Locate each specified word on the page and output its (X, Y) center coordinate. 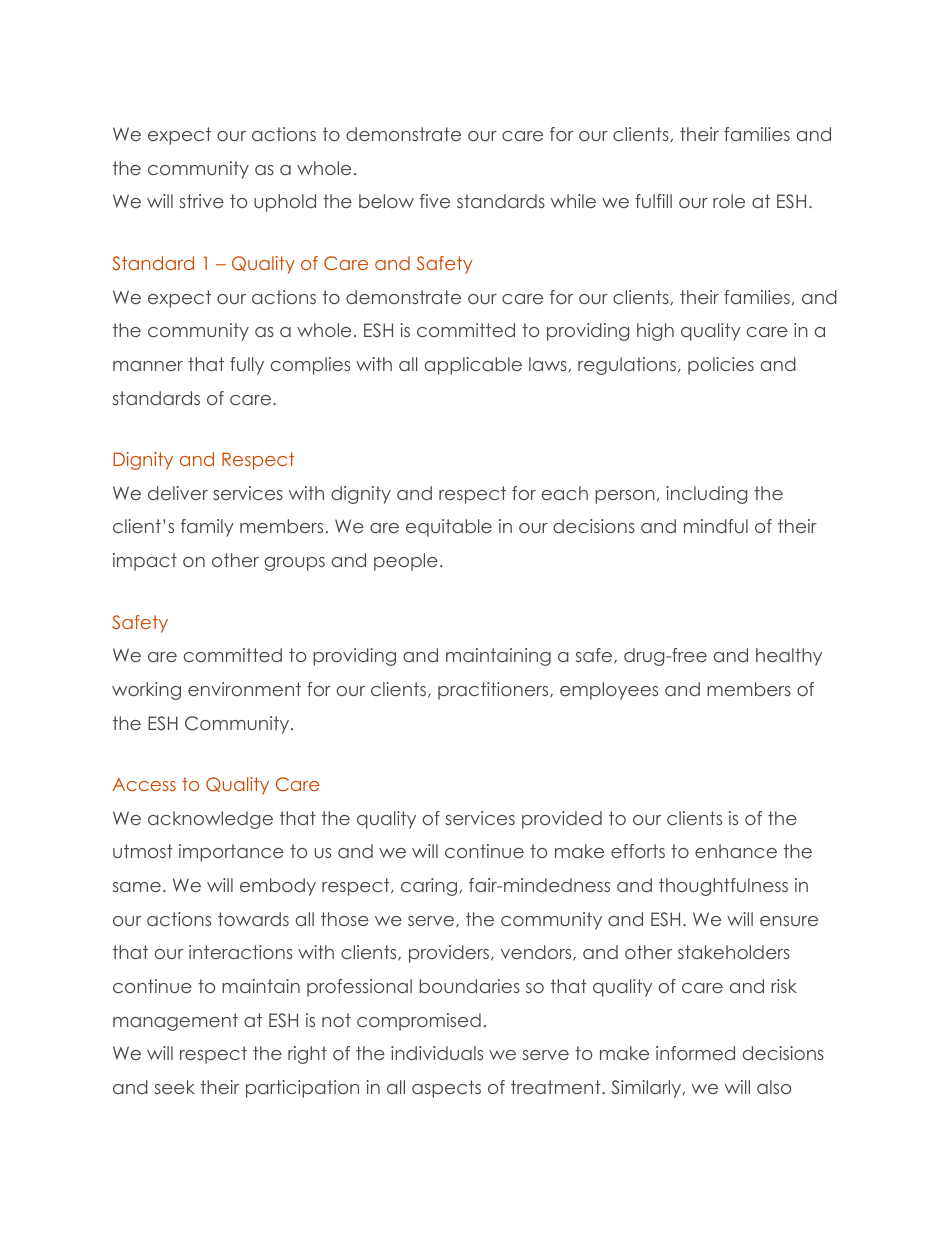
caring (430, 887)
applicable (473, 366)
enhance (736, 851)
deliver (178, 493)
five (435, 201)
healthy (789, 657)
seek (175, 1087)
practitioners (494, 691)
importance (231, 853)
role (729, 201)
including (706, 495)
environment (244, 689)
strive (202, 201)
